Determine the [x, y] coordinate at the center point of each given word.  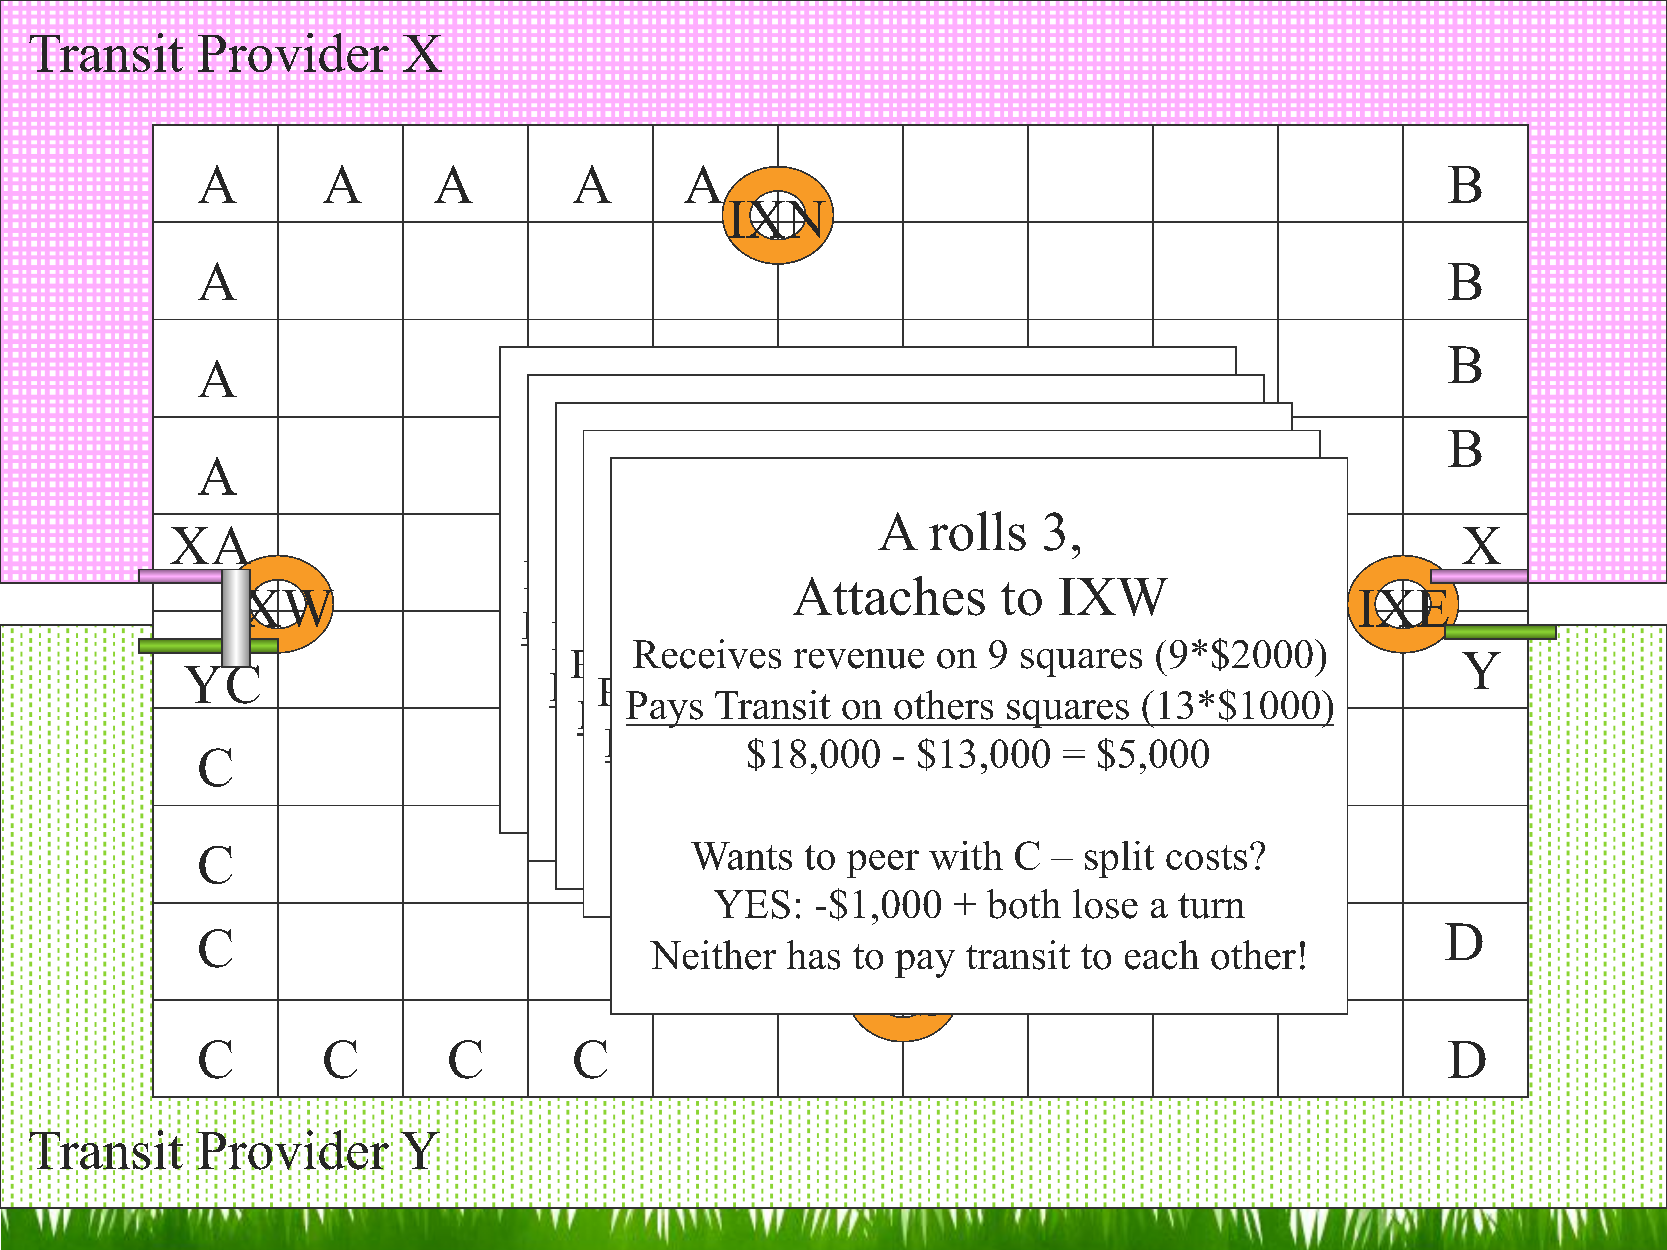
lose [1105, 904]
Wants [741, 856]
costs [1206, 857]
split [1119, 859]
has [813, 955]
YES [752, 904]
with [966, 855]
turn [1211, 906]
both [1024, 904]
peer [883, 864]
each [1162, 955]
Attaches [889, 596]
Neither [713, 955]
